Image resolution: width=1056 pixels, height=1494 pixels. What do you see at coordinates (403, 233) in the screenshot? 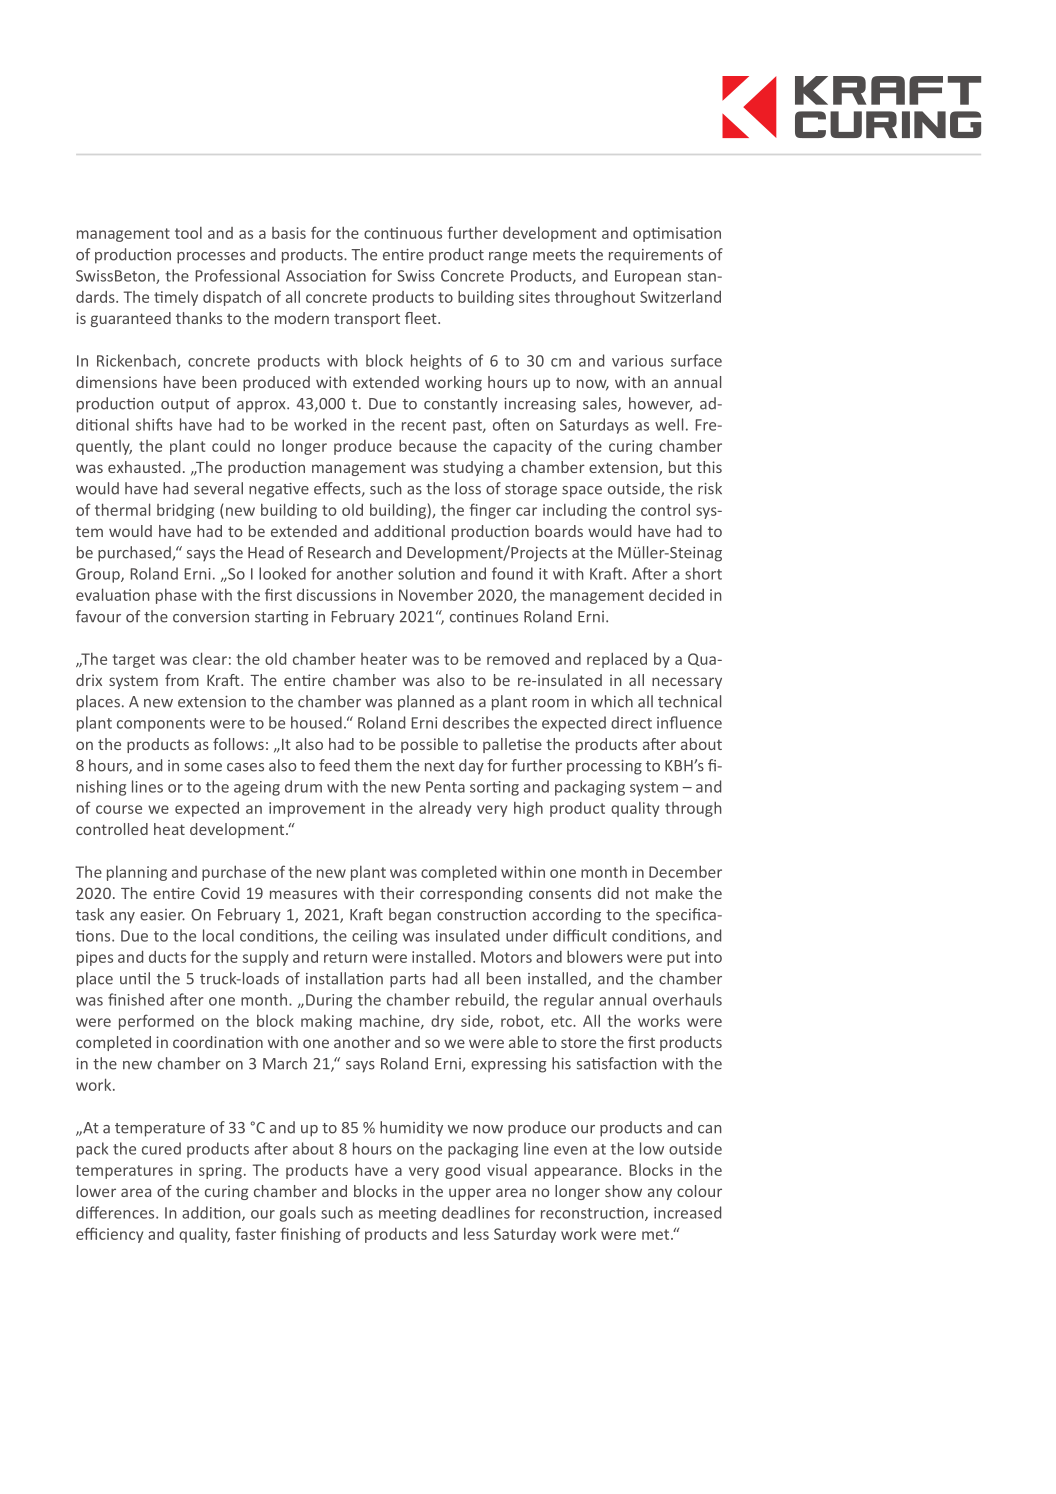
I see `continuous` at bounding box center [403, 233].
